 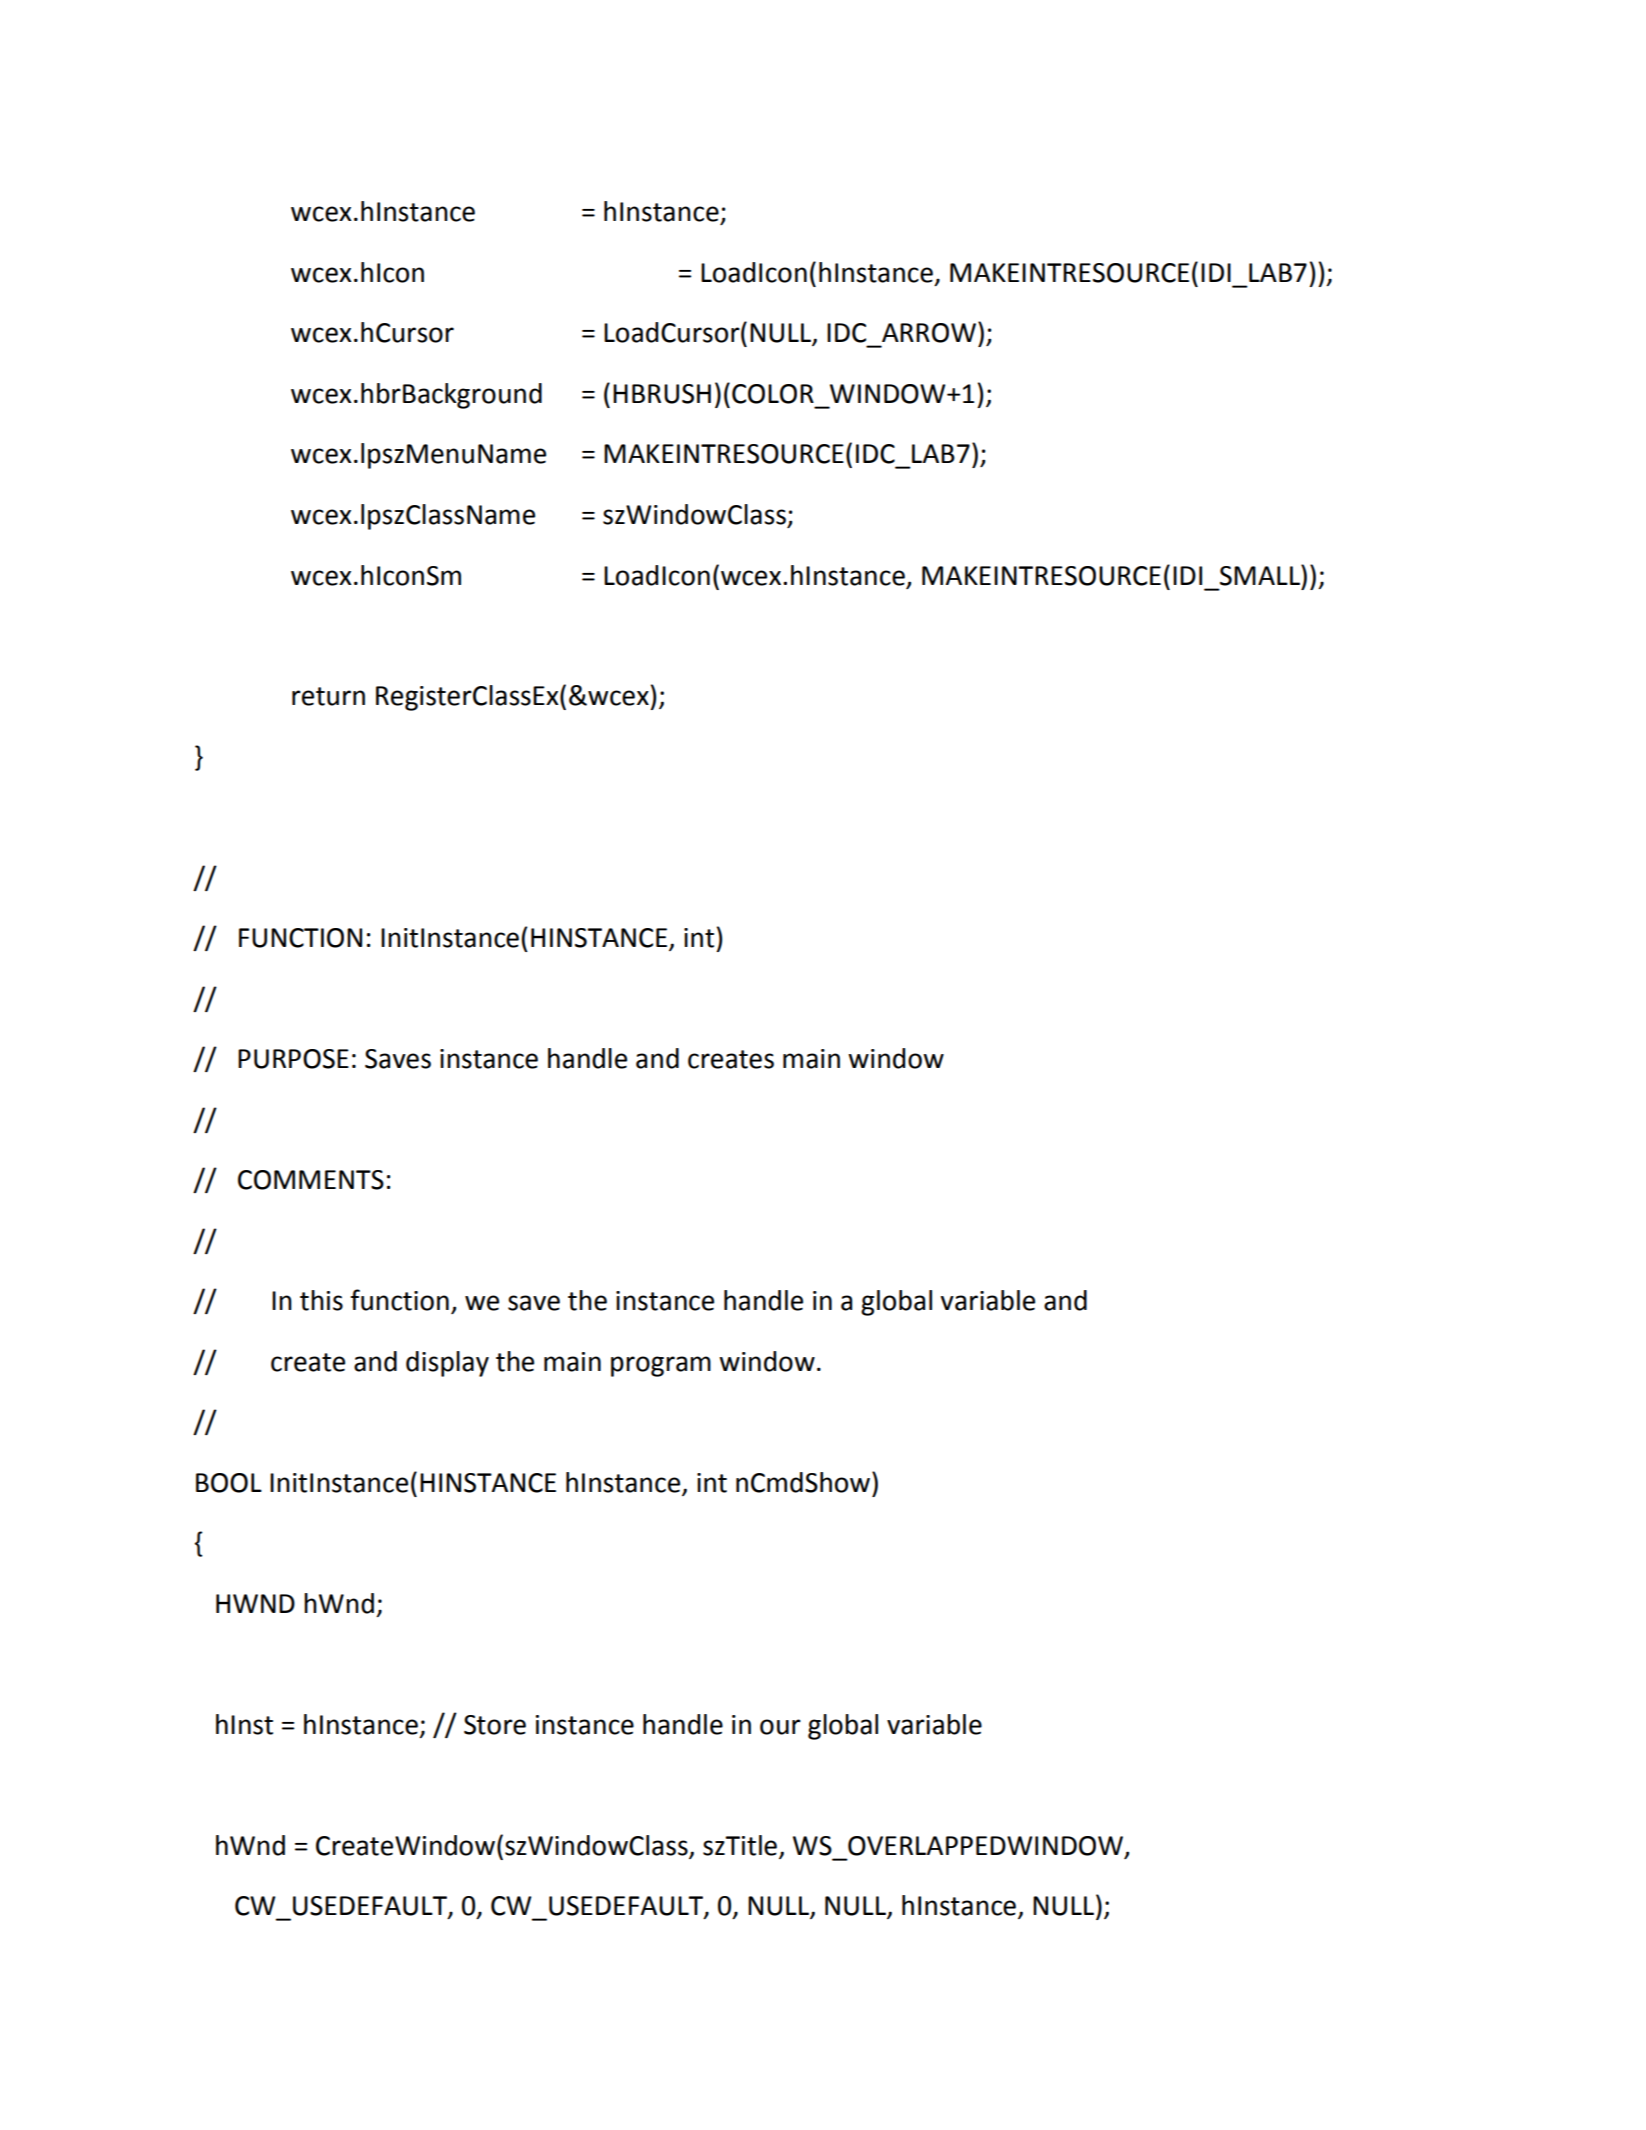 What do you see at coordinates (328, 696) in the page?
I see `return` at bounding box center [328, 696].
